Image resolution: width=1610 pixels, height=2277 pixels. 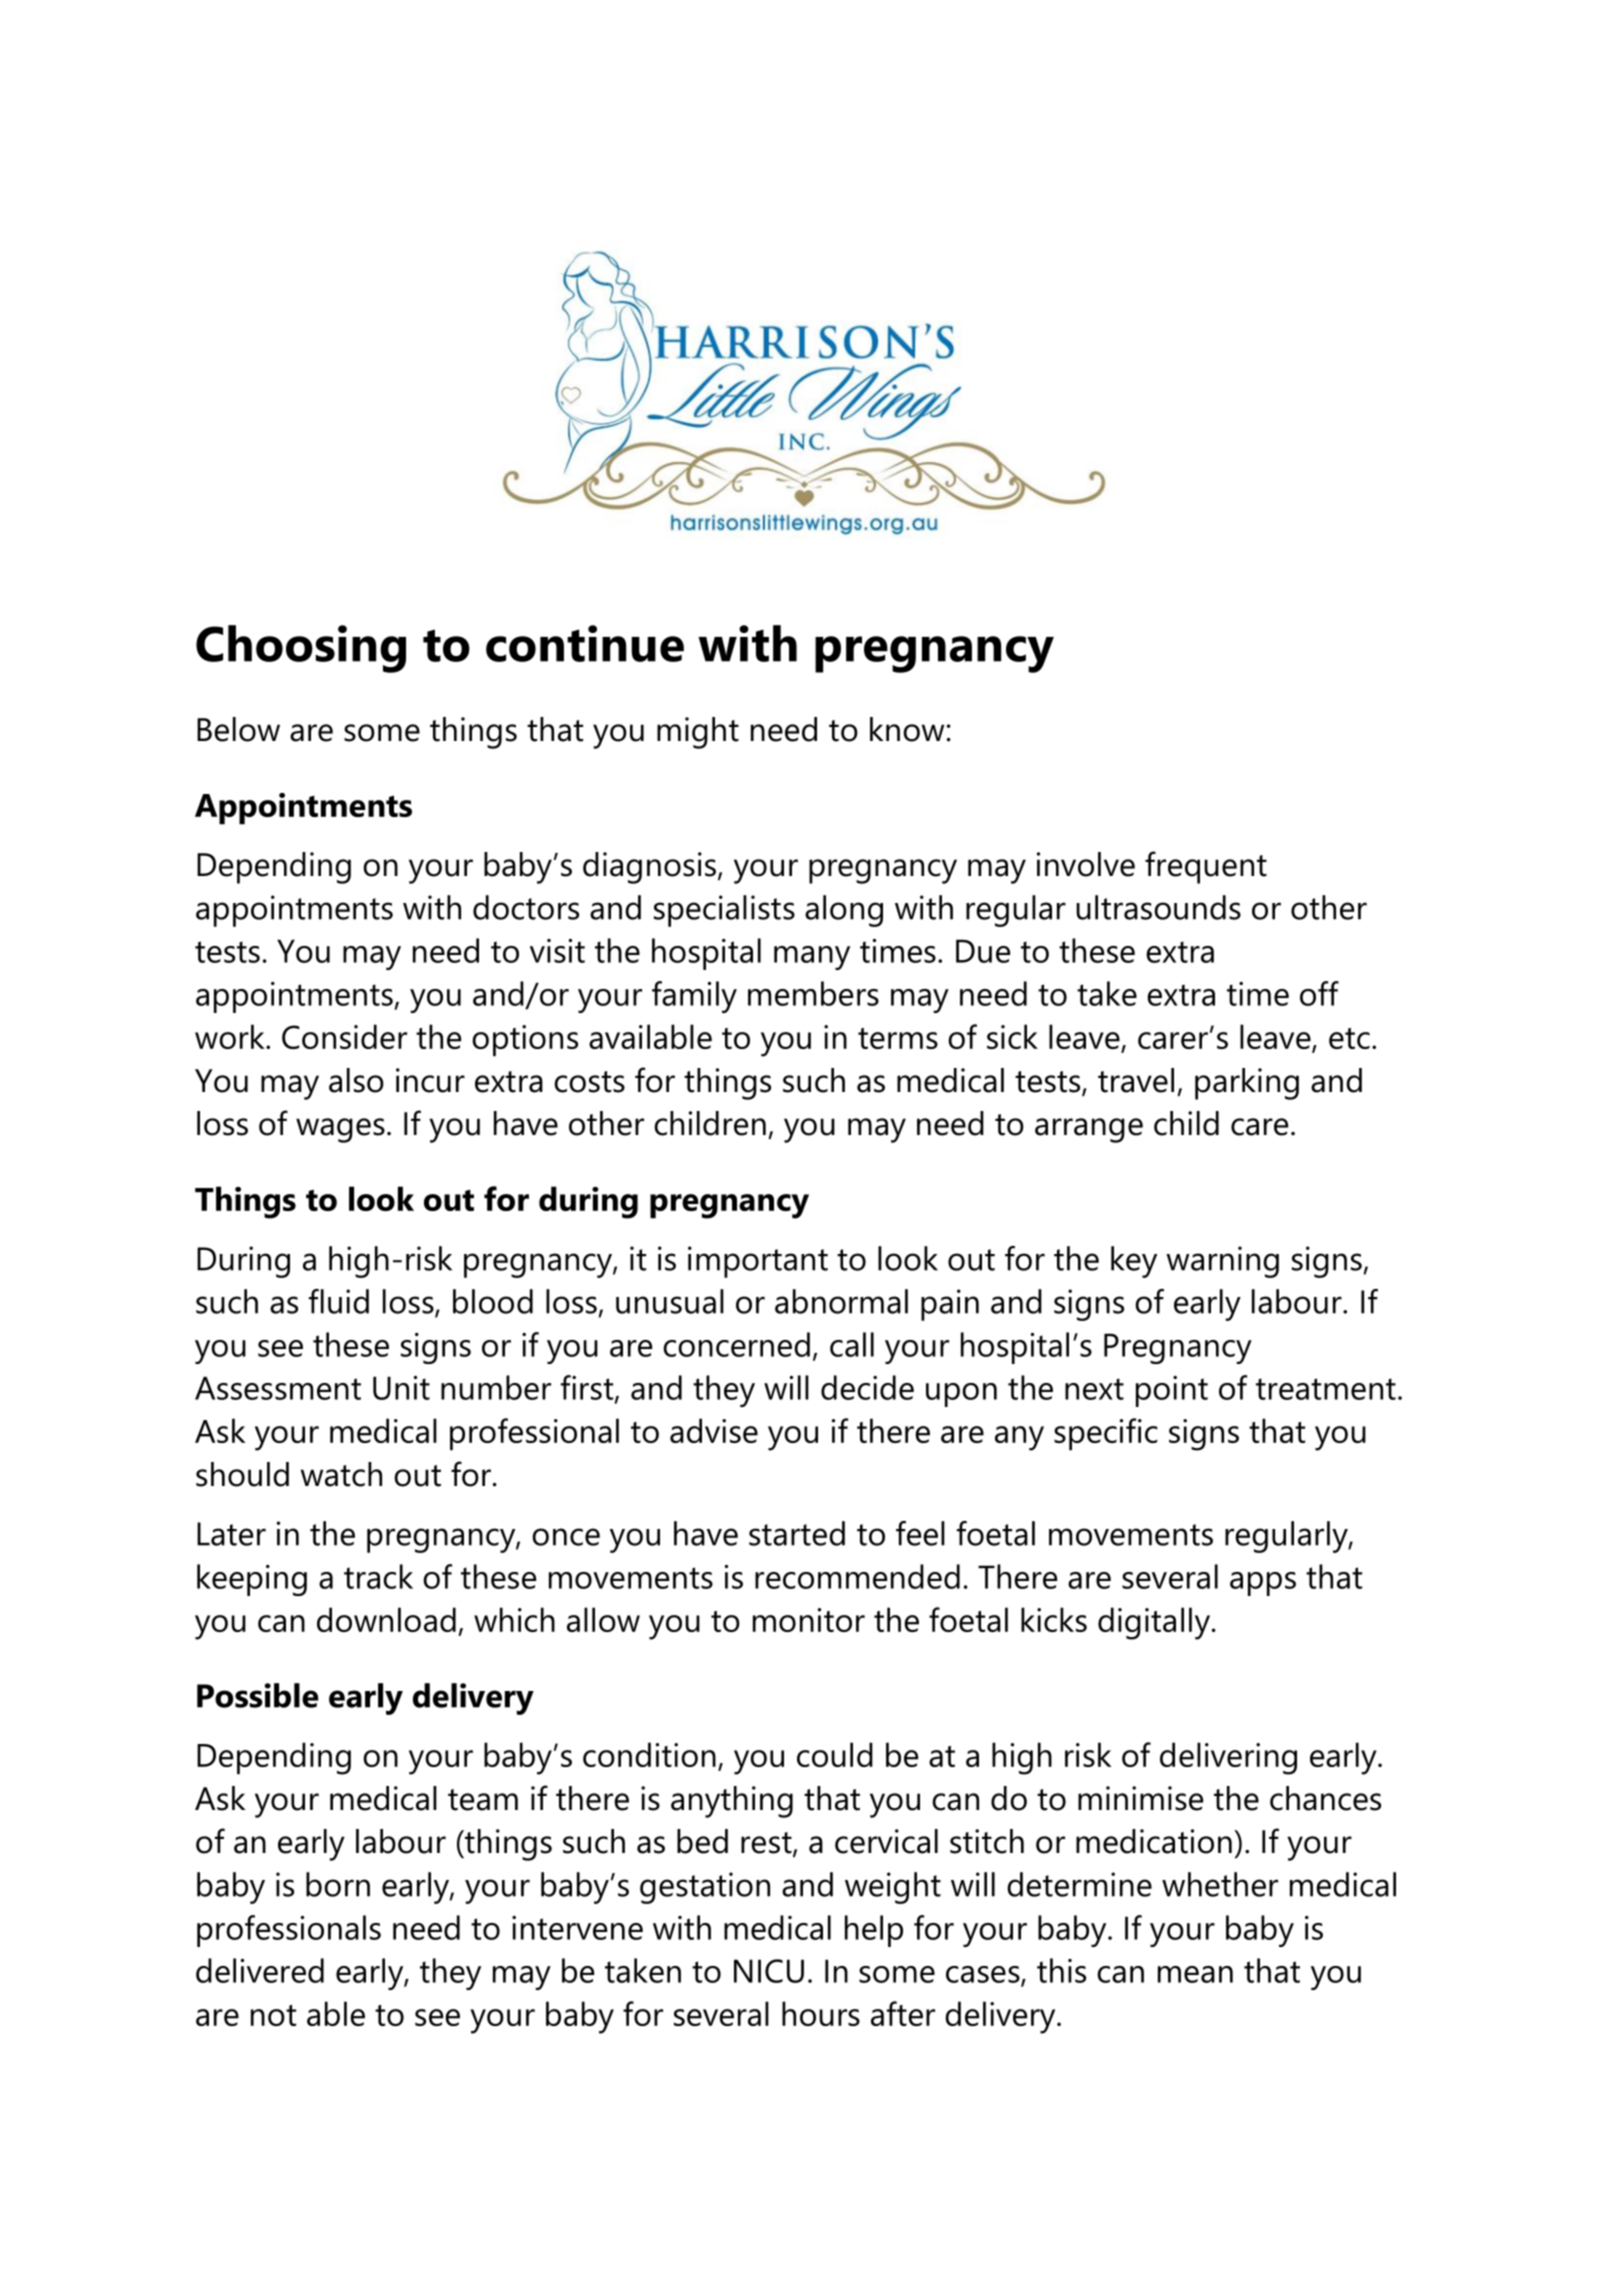 What do you see at coordinates (260, 1970) in the screenshot?
I see `delivered` at bounding box center [260, 1970].
